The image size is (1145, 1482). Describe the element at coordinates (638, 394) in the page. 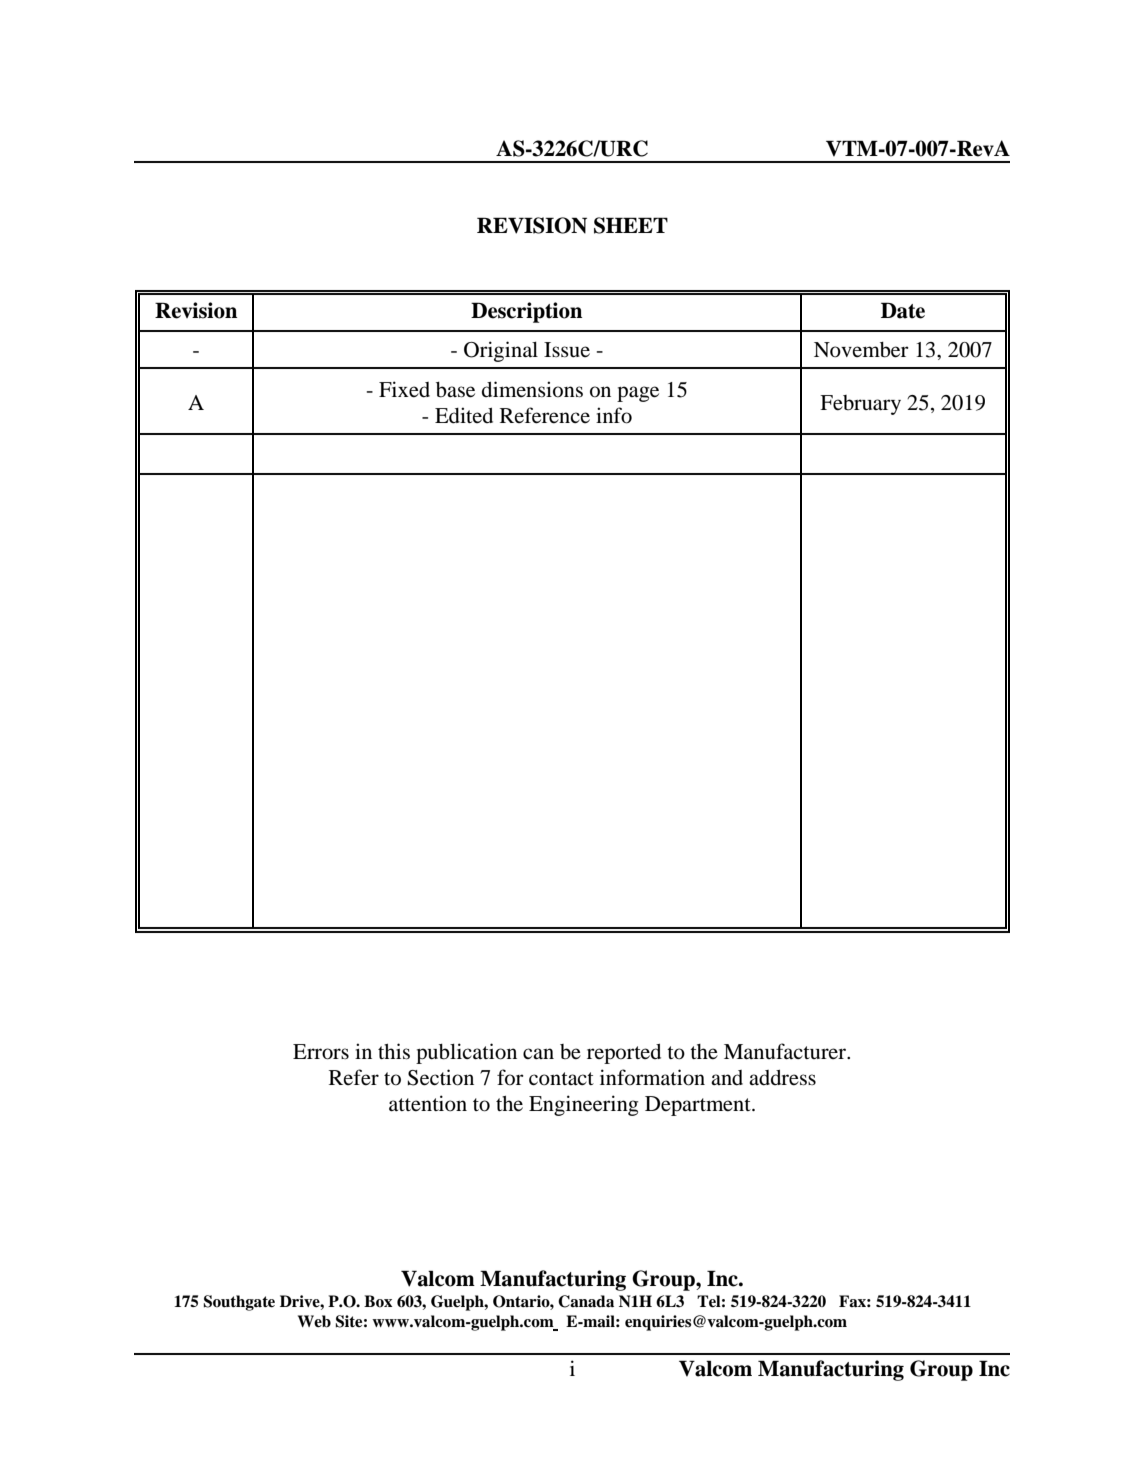

I see `page` at that location.
